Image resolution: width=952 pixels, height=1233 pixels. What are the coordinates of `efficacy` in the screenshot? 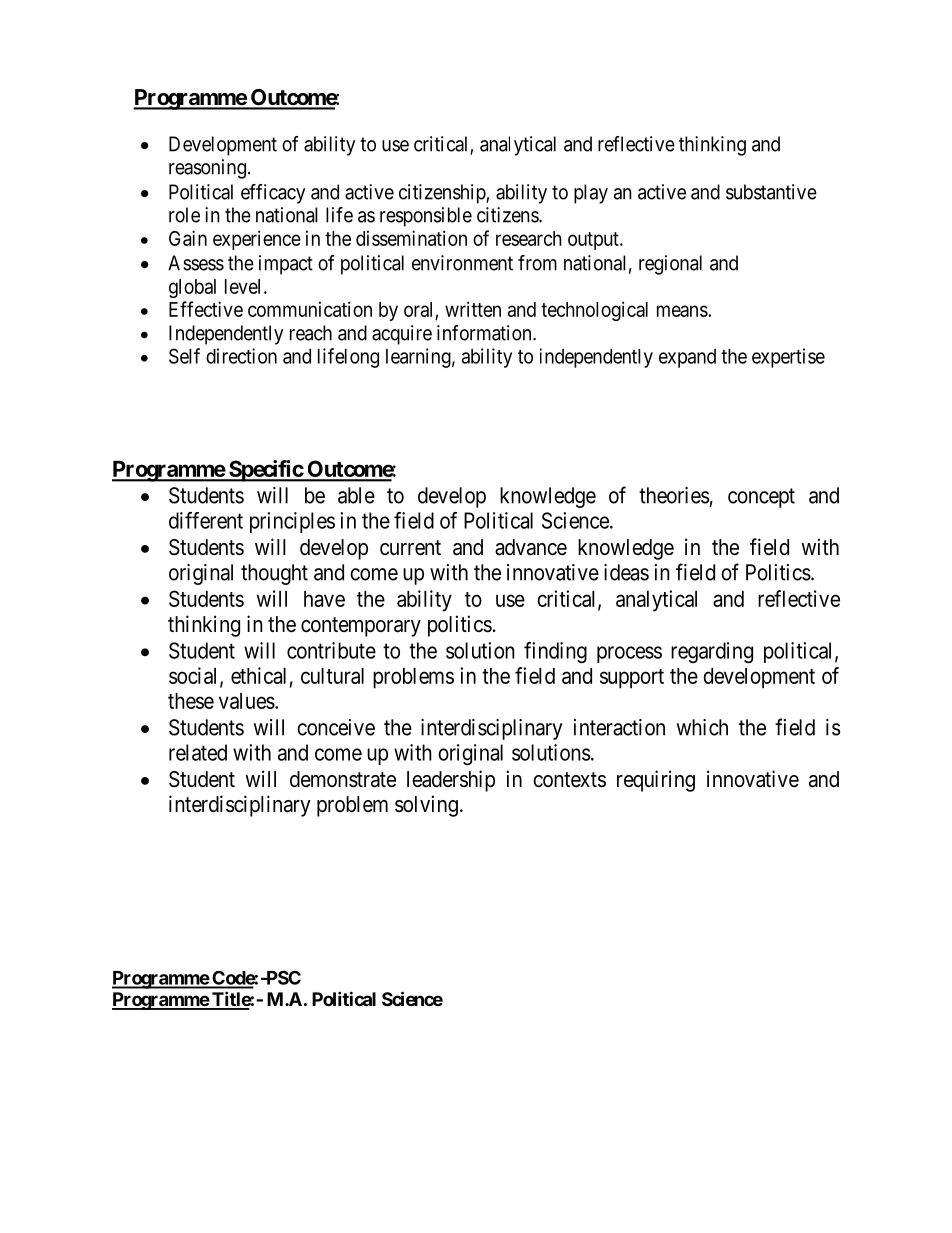 It's located at (273, 194).
